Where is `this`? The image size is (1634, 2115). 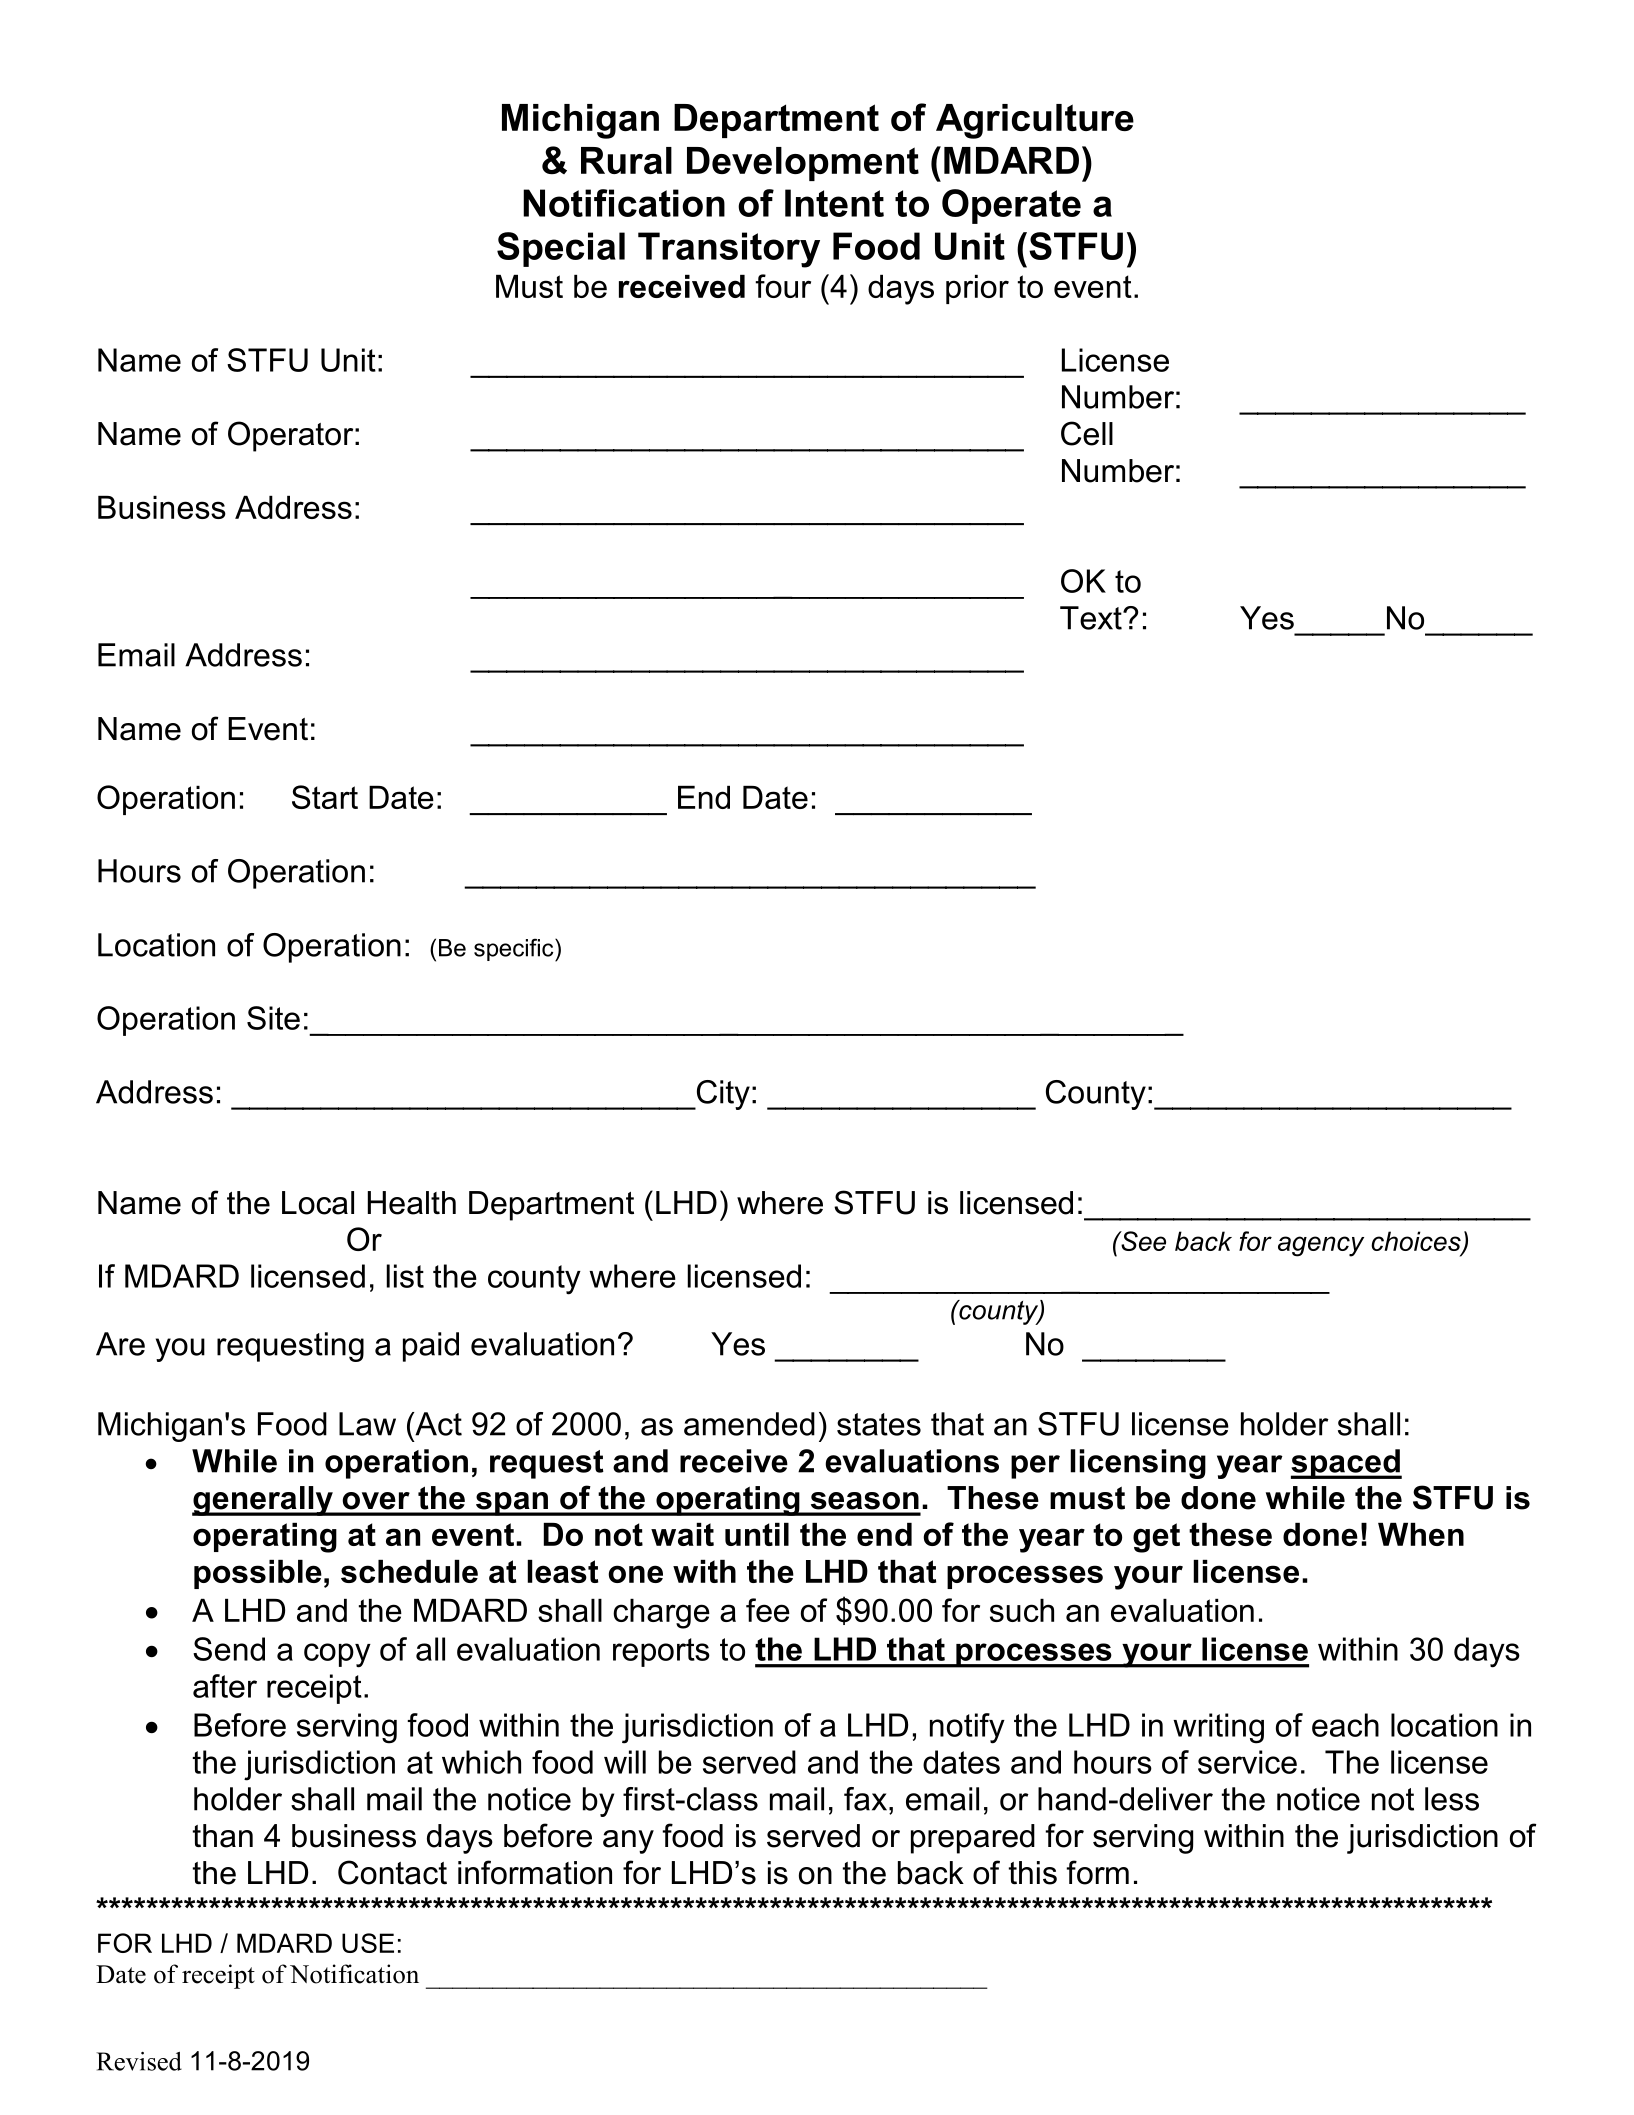
this is located at coordinates (1033, 1873).
